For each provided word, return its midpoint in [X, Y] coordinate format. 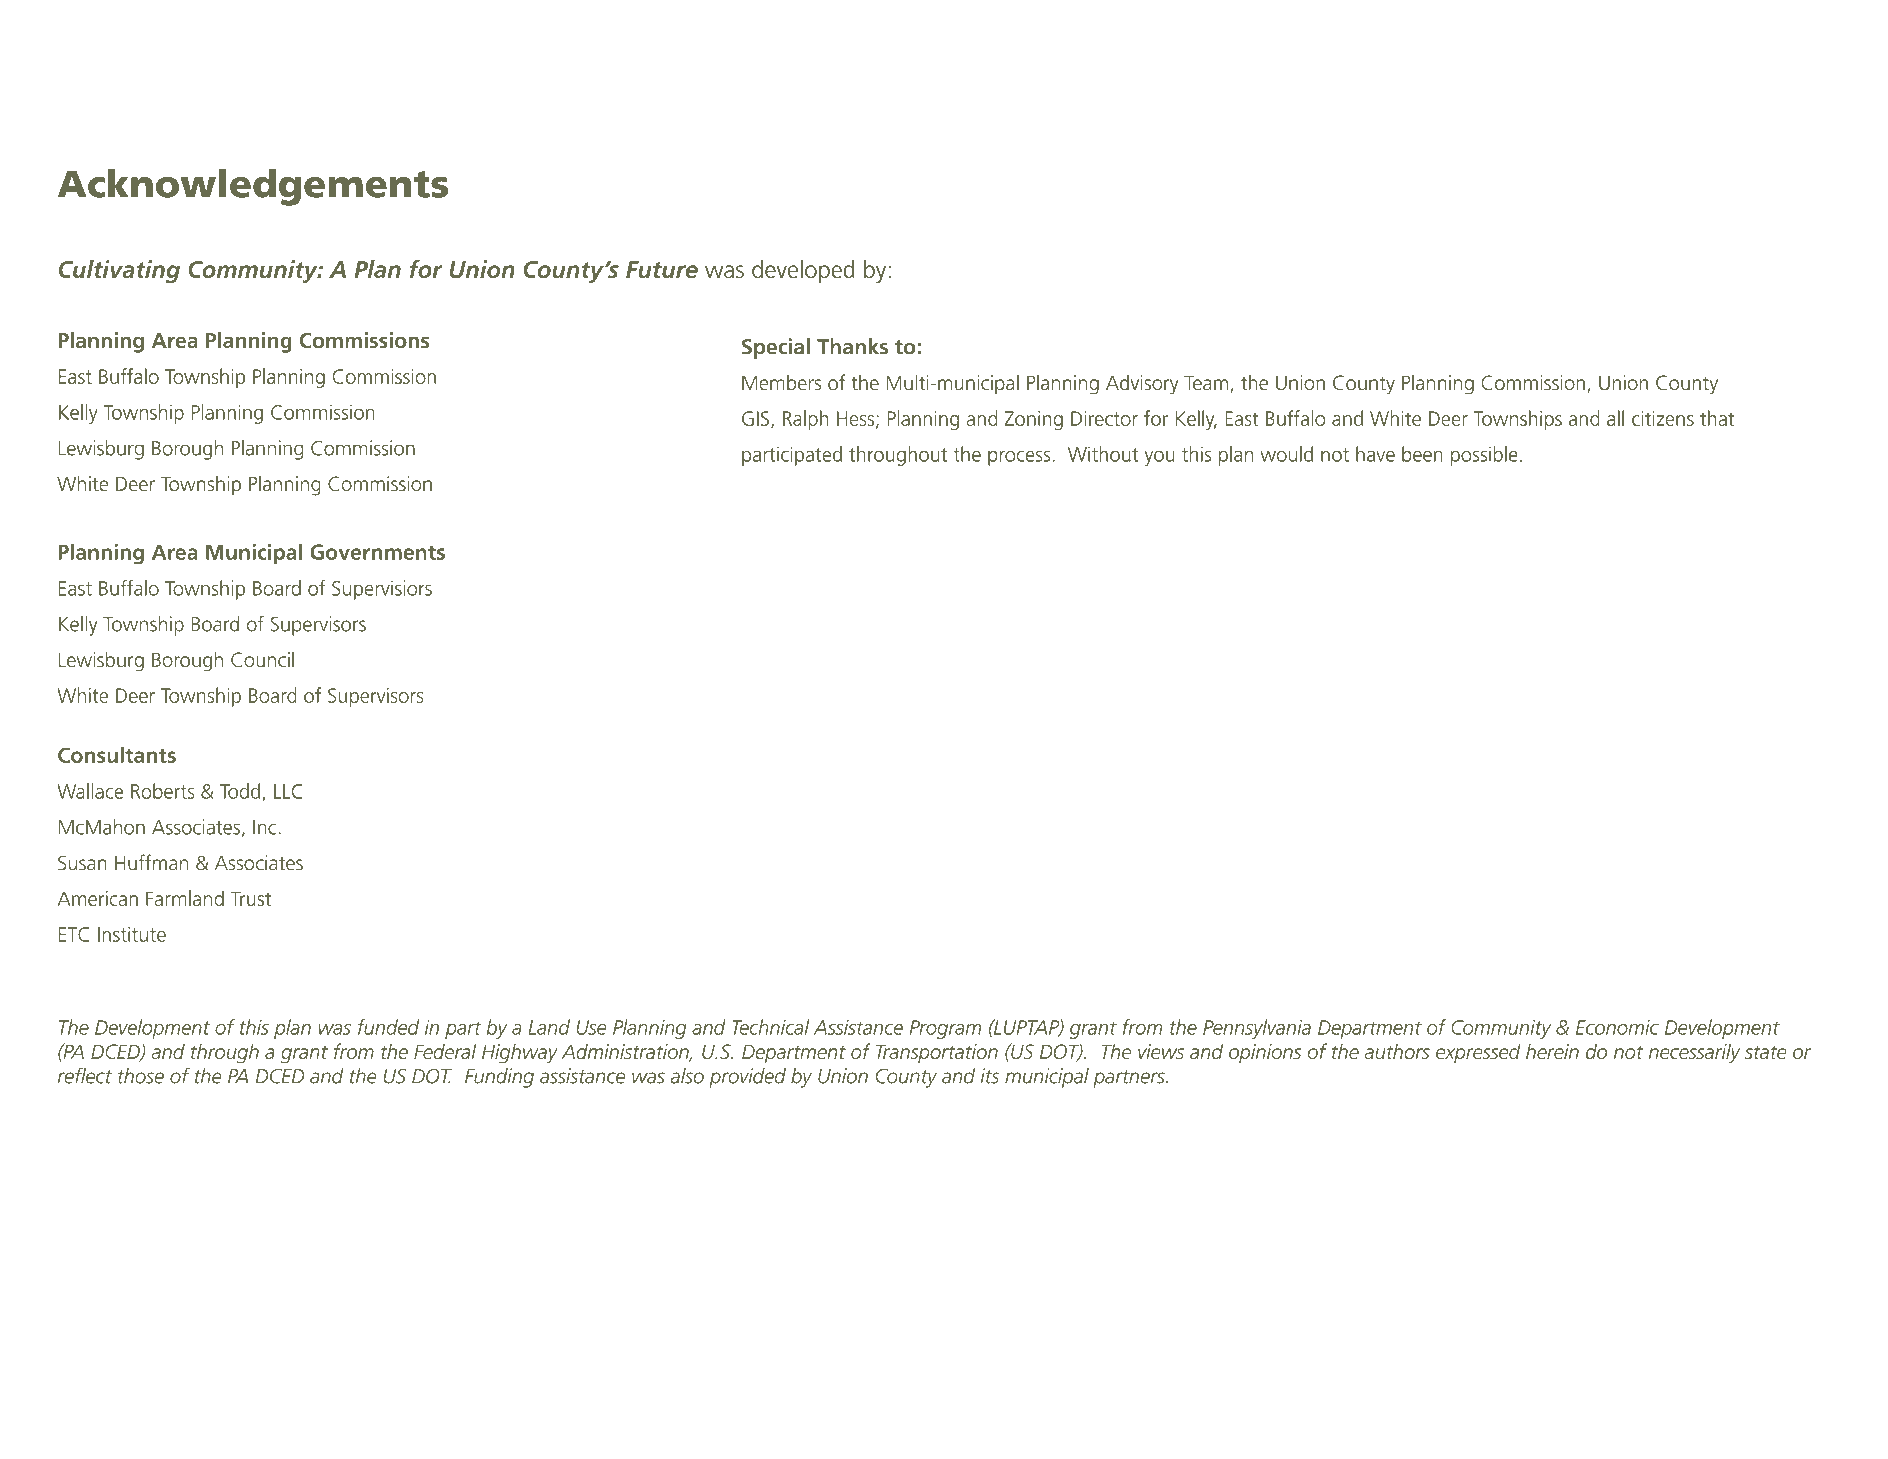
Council [262, 659]
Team [1206, 383]
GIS [755, 418]
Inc [266, 827]
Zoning [1034, 420]
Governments [377, 552]
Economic [1617, 1027]
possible [1484, 456]
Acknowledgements [253, 187]
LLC [288, 791]
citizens [1663, 418]
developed [803, 271]
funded [388, 1027]
